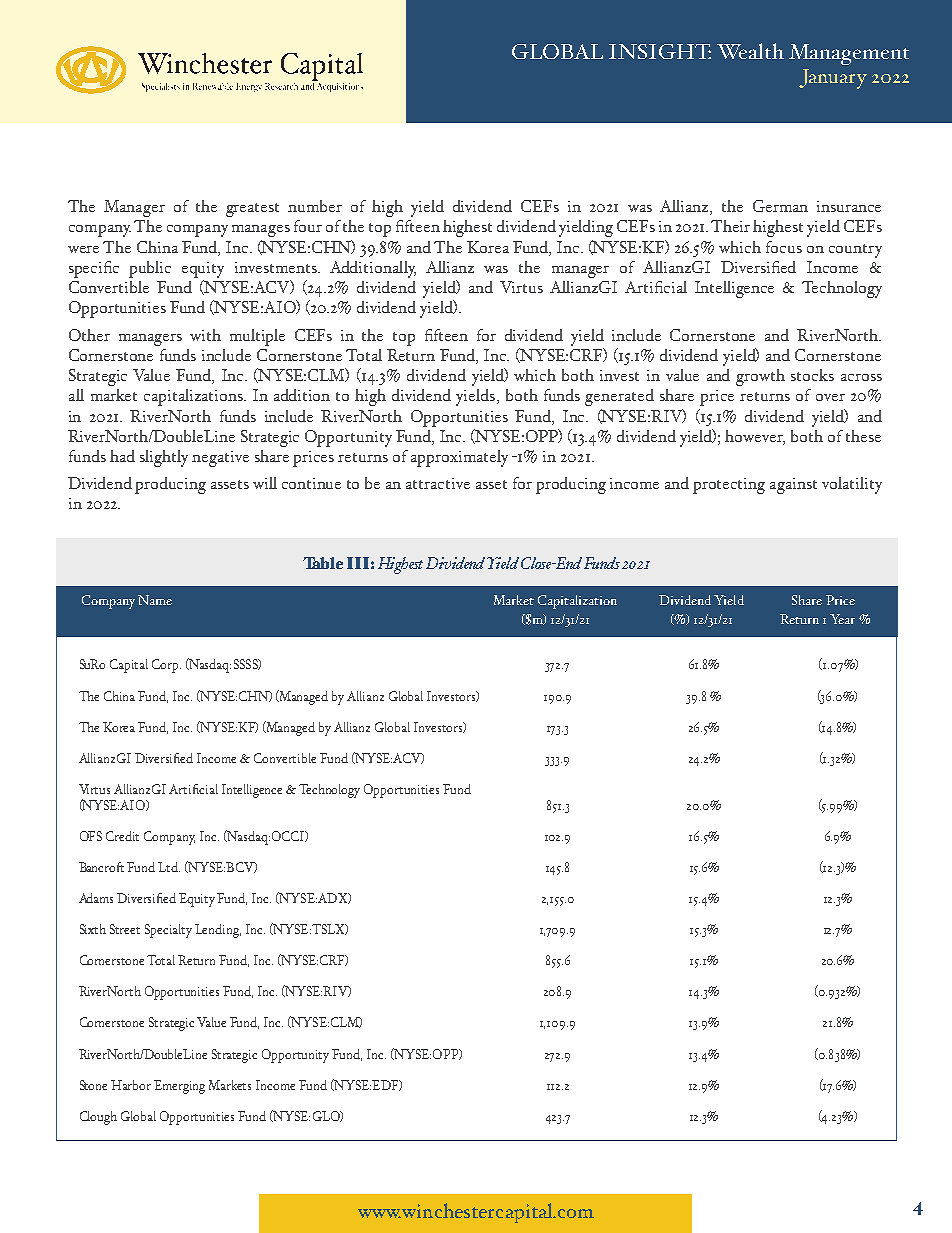 This document has width=952, height=1233. What do you see at coordinates (218, 931) in the document?
I see `Lending` at bounding box center [218, 931].
